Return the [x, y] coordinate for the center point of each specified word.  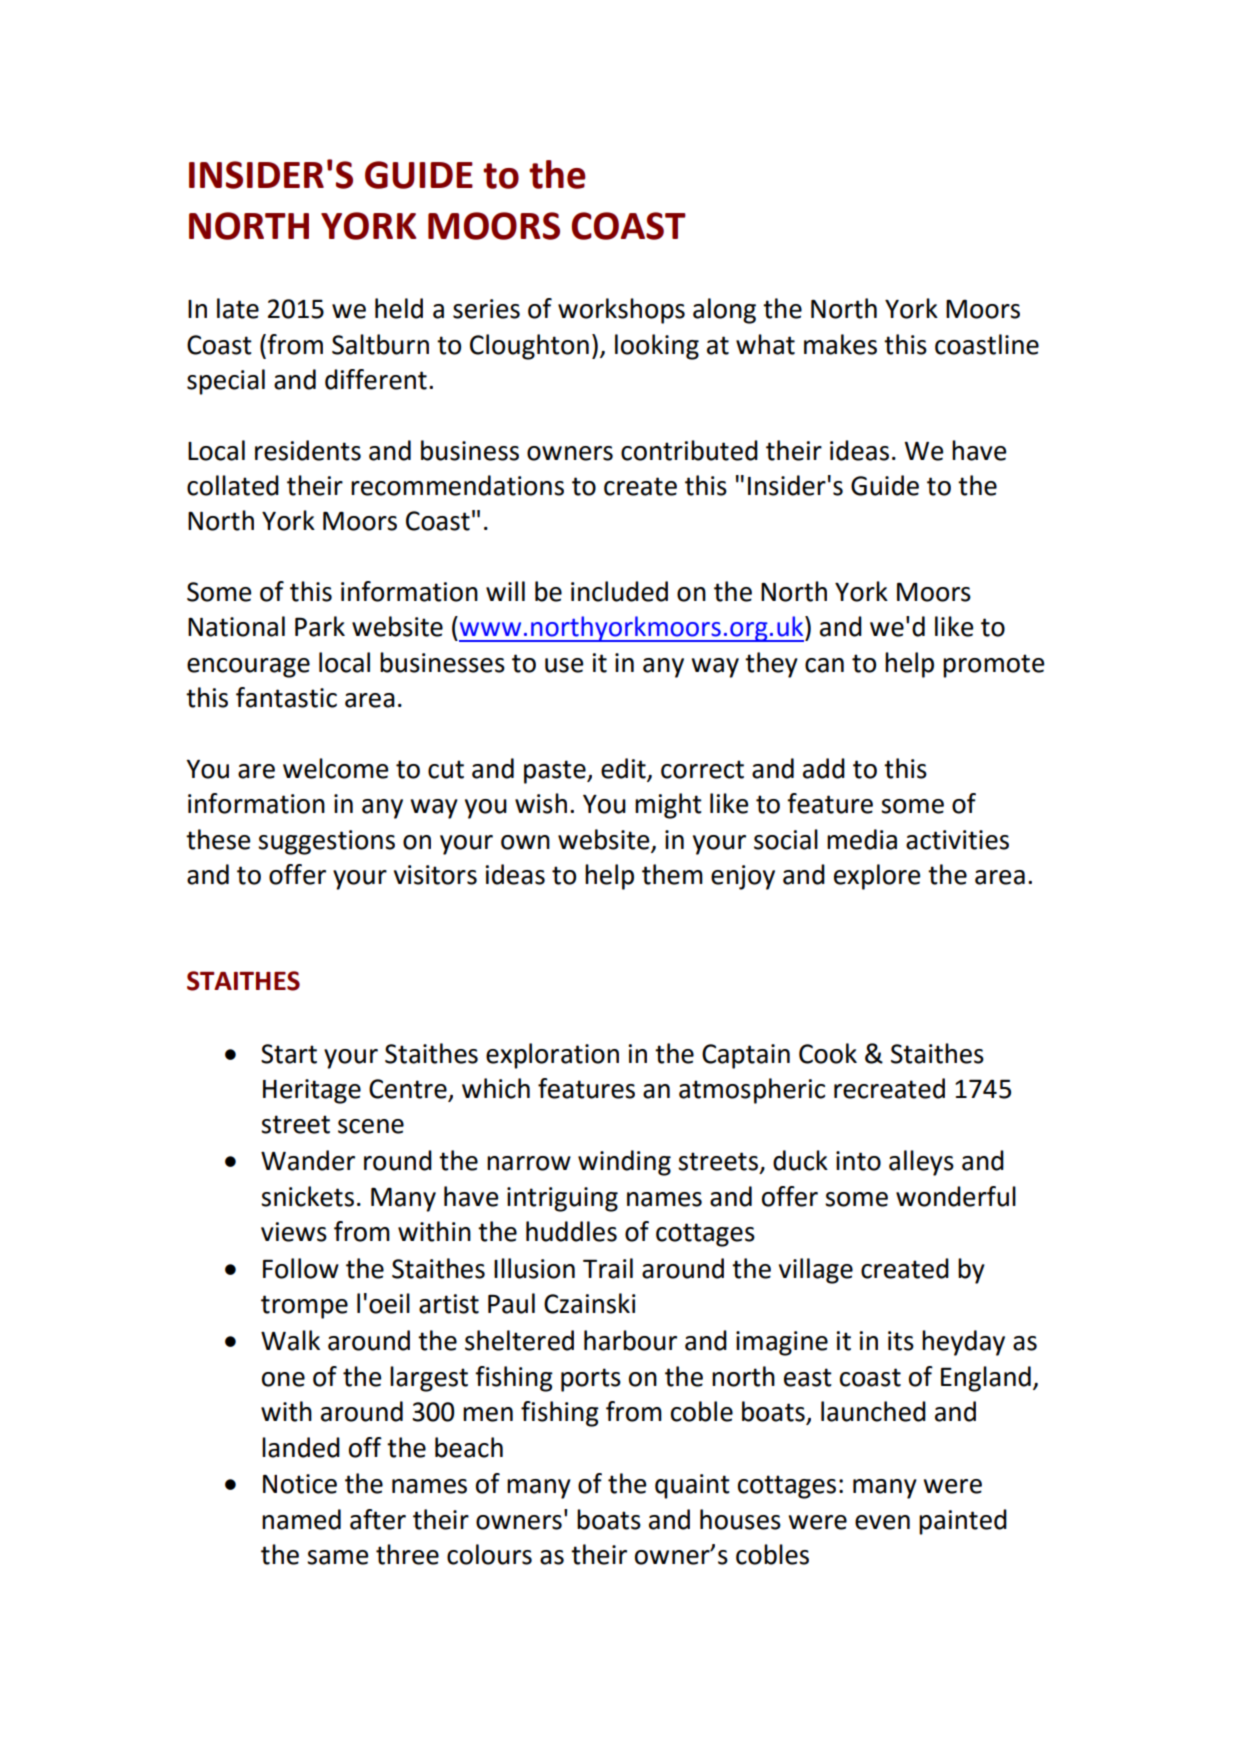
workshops [621, 311]
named [301, 1519]
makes [840, 344]
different [376, 379]
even [882, 1522]
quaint [692, 1486]
